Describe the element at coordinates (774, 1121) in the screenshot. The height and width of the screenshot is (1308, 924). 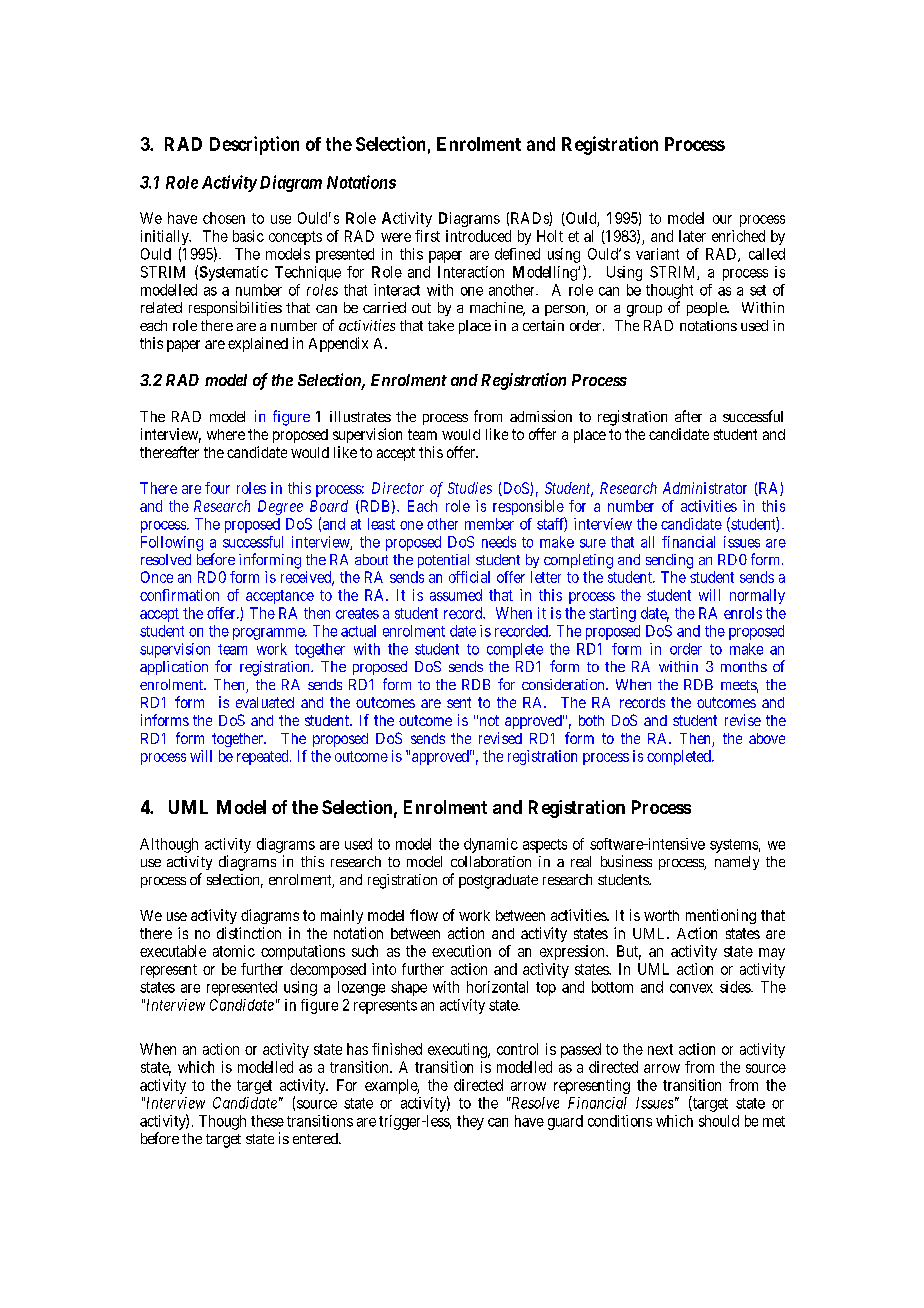
I see `met` at that location.
